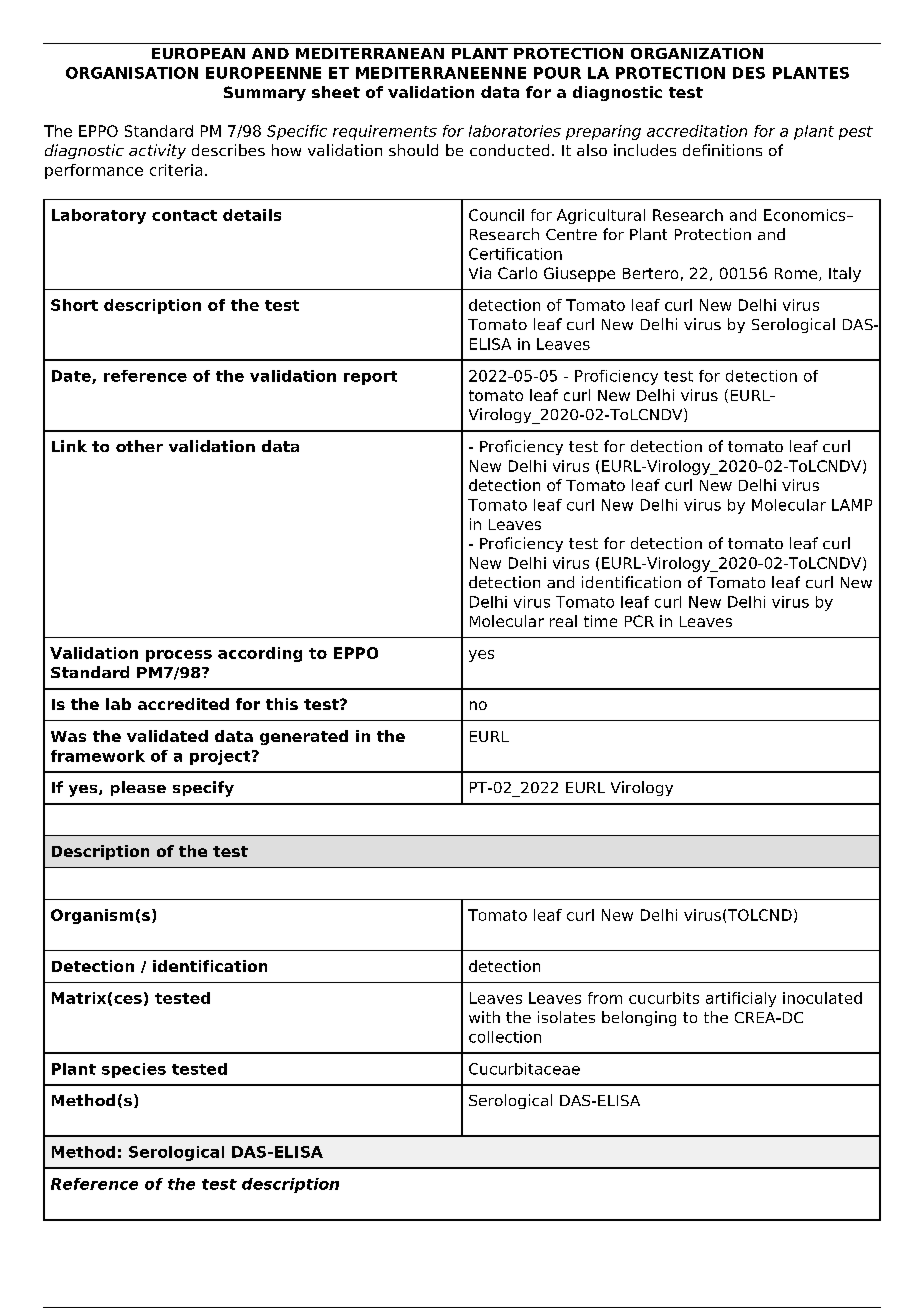  I want to click on process, so click(179, 656).
